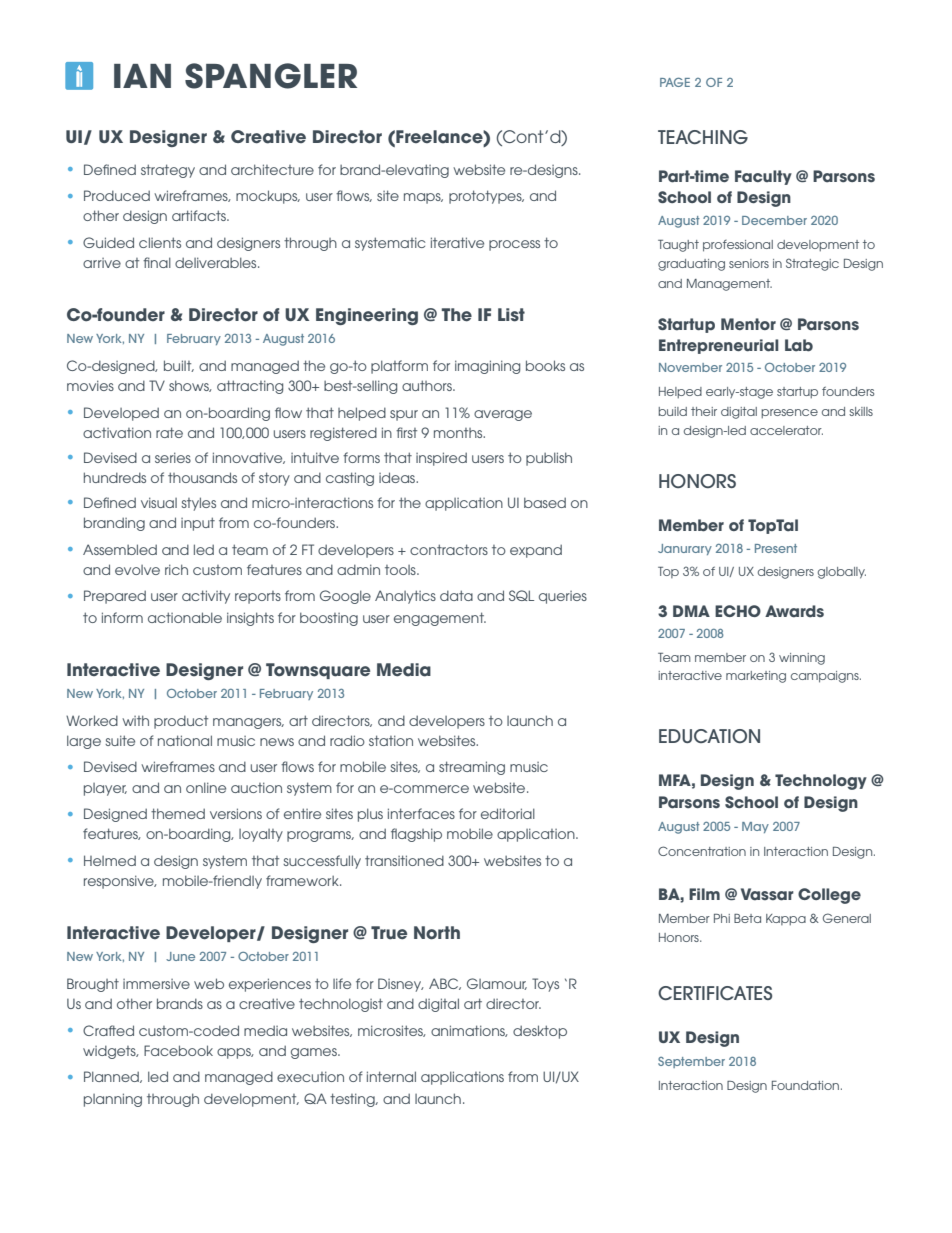  Describe the element at coordinates (767, 894) in the document. I see `Vassar` at that location.
